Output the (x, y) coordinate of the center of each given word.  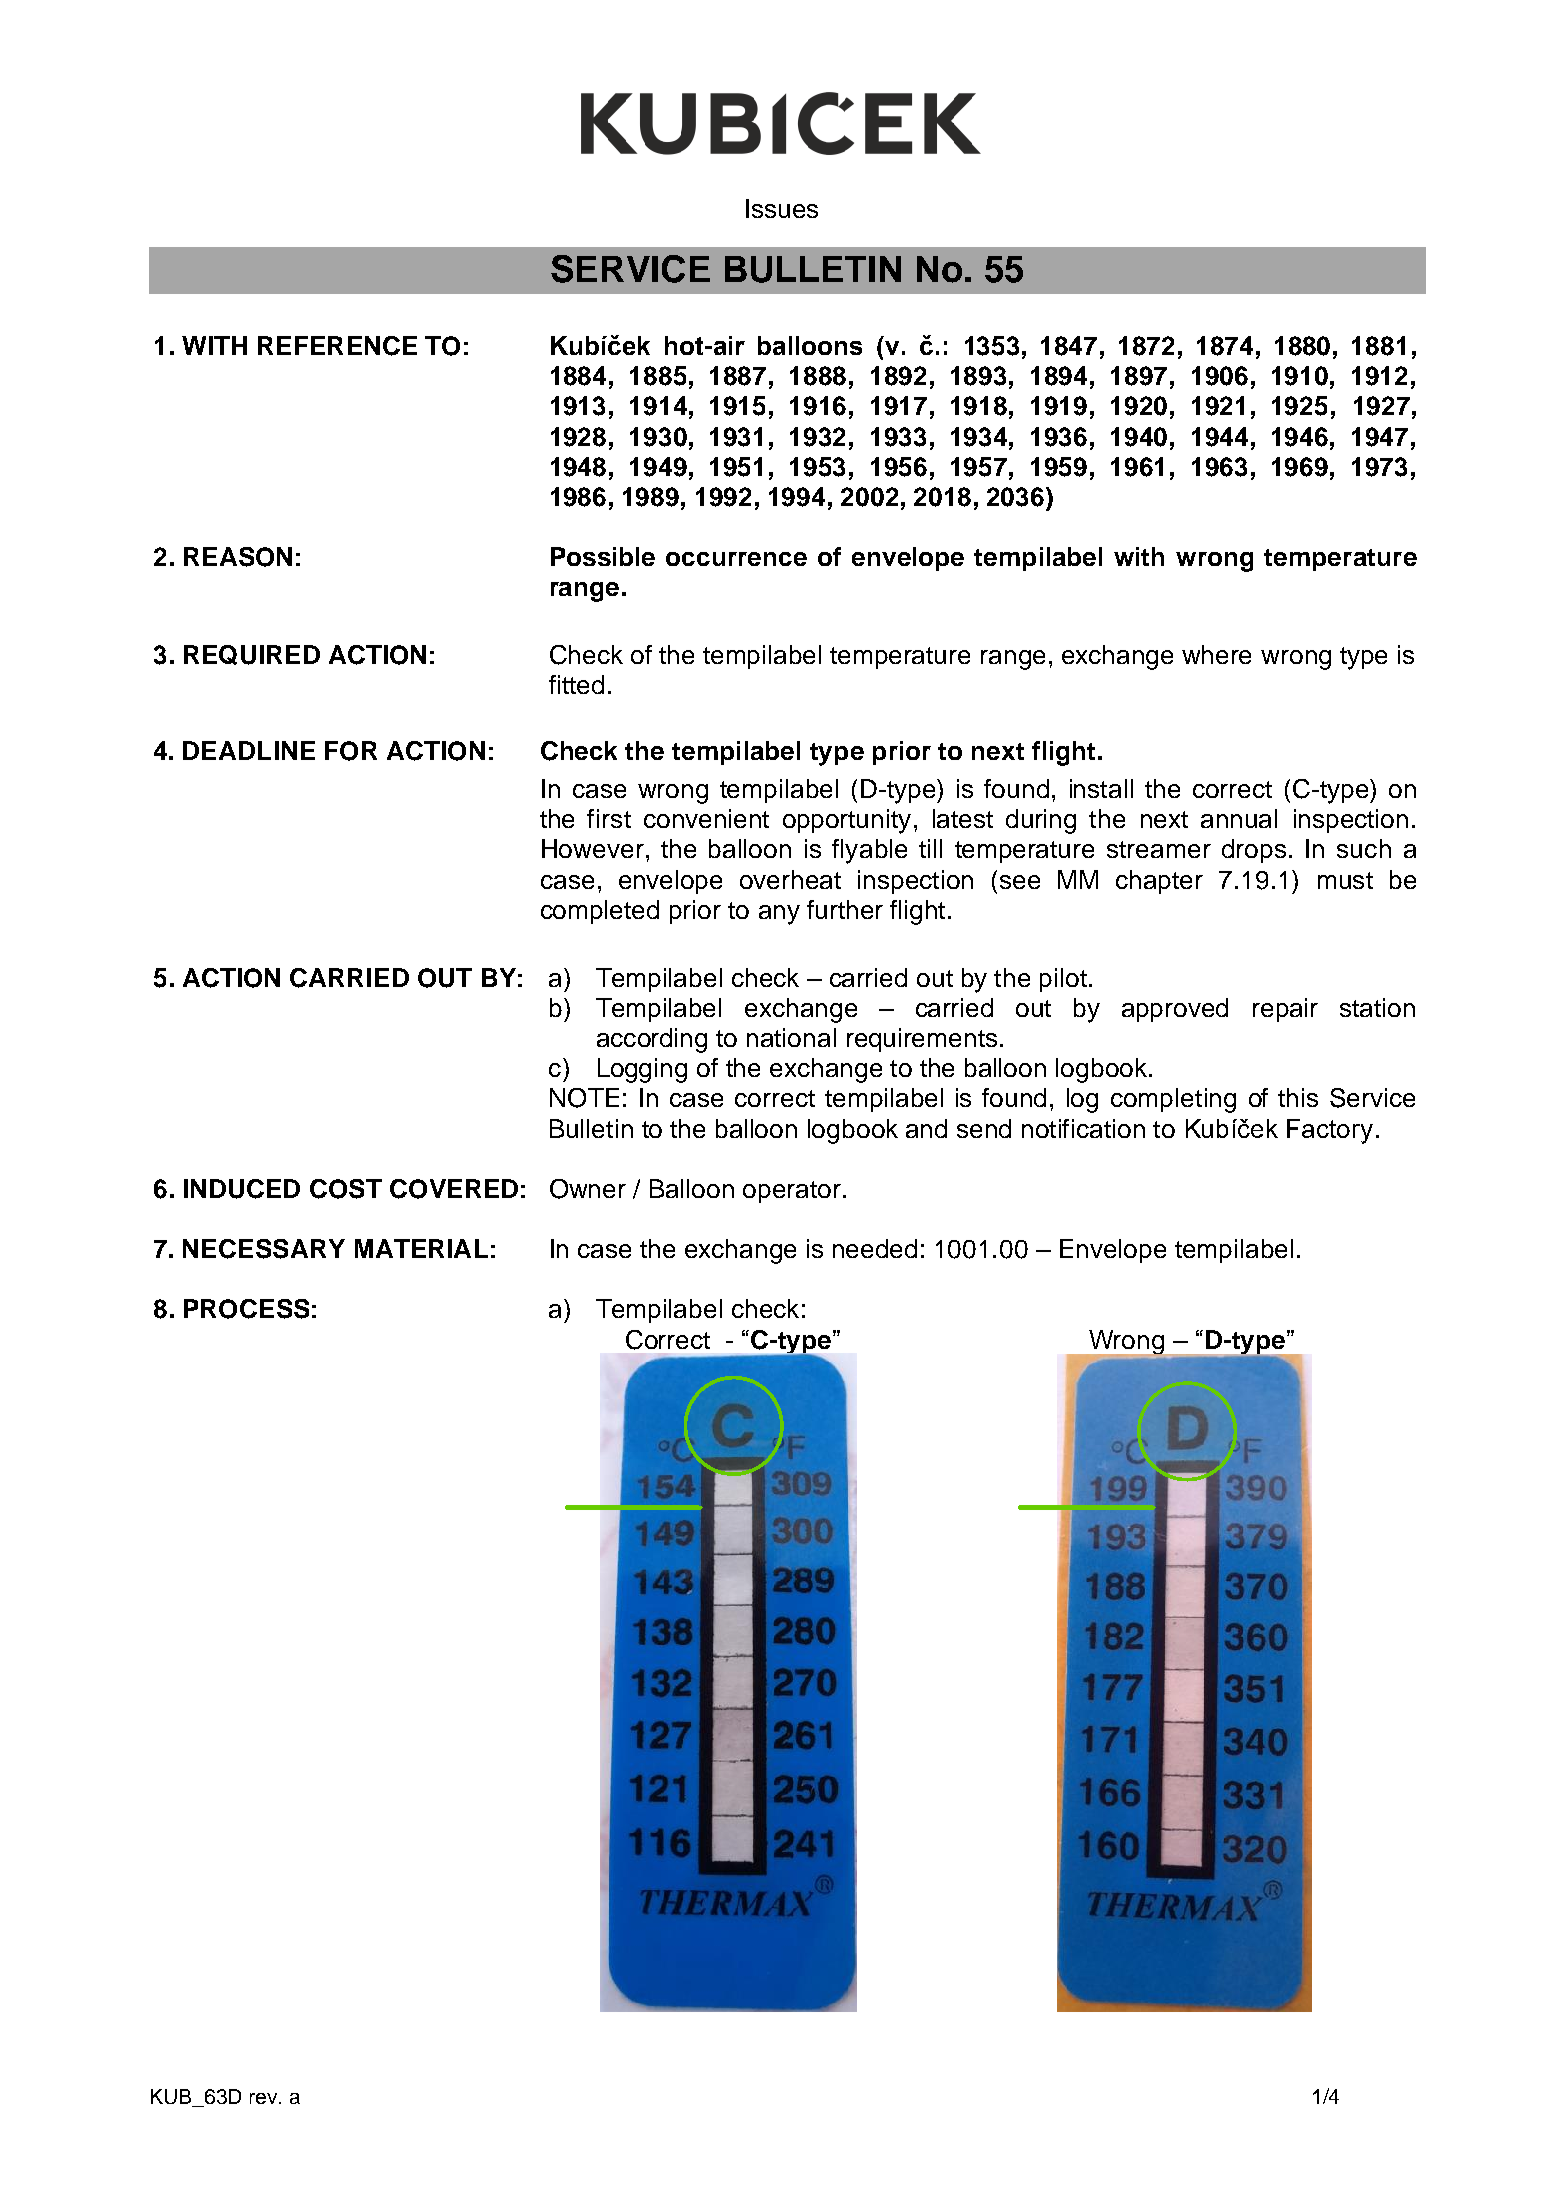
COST (346, 1189)
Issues (782, 208)
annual (1239, 818)
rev (265, 2098)
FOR (351, 751)
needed (875, 1248)
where (1216, 654)
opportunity (847, 821)
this (1298, 1097)
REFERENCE (337, 346)
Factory (1330, 1131)
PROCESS (246, 1309)
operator (792, 1192)
